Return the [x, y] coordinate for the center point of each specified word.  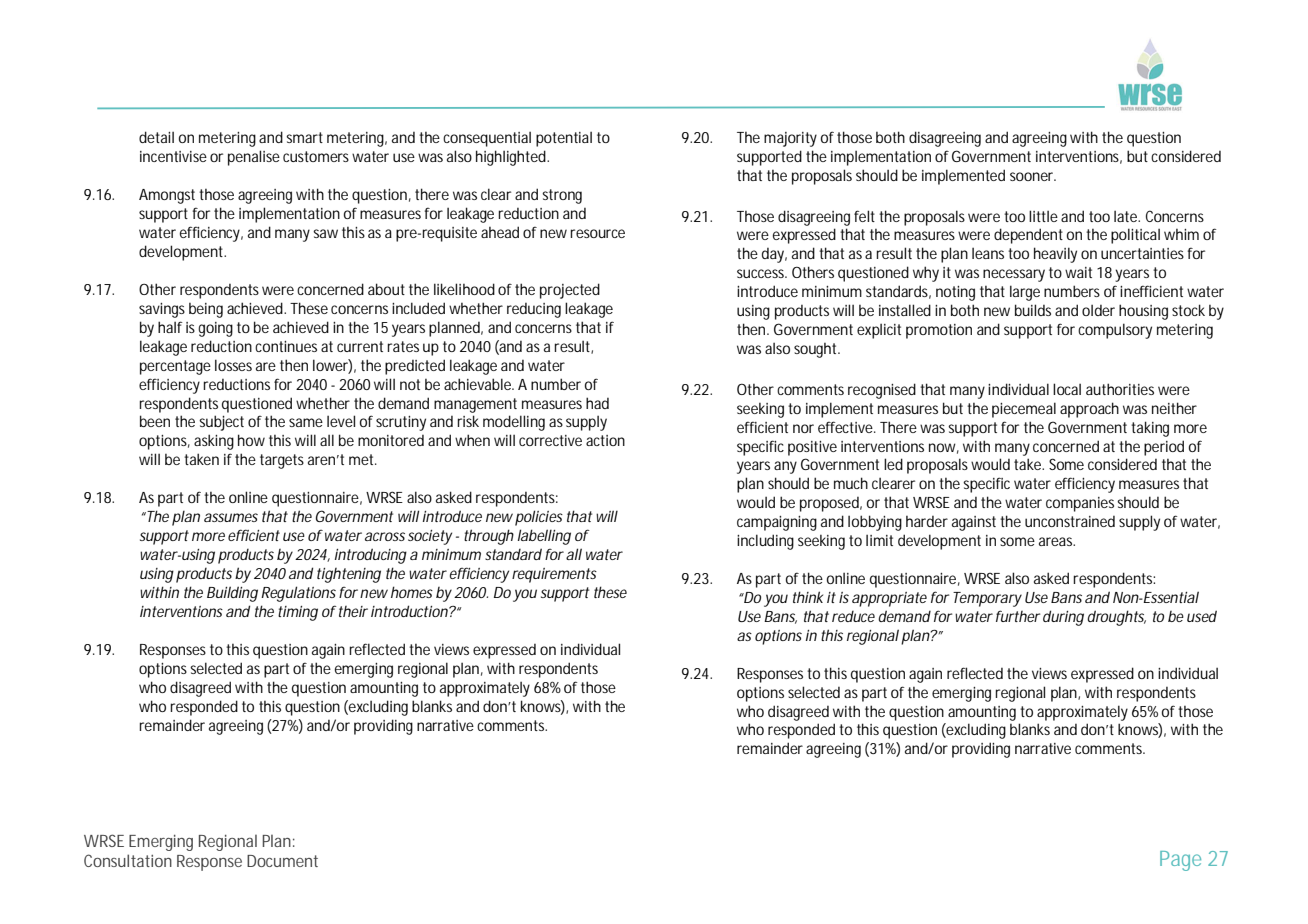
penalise [254, 158]
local [1067, 389]
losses [233, 365]
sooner [1032, 176]
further [1018, 616]
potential [564, 139]
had [597, 403]
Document [282, 861]
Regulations [298, 594]
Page [1180, 861]
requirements [554, 575]
